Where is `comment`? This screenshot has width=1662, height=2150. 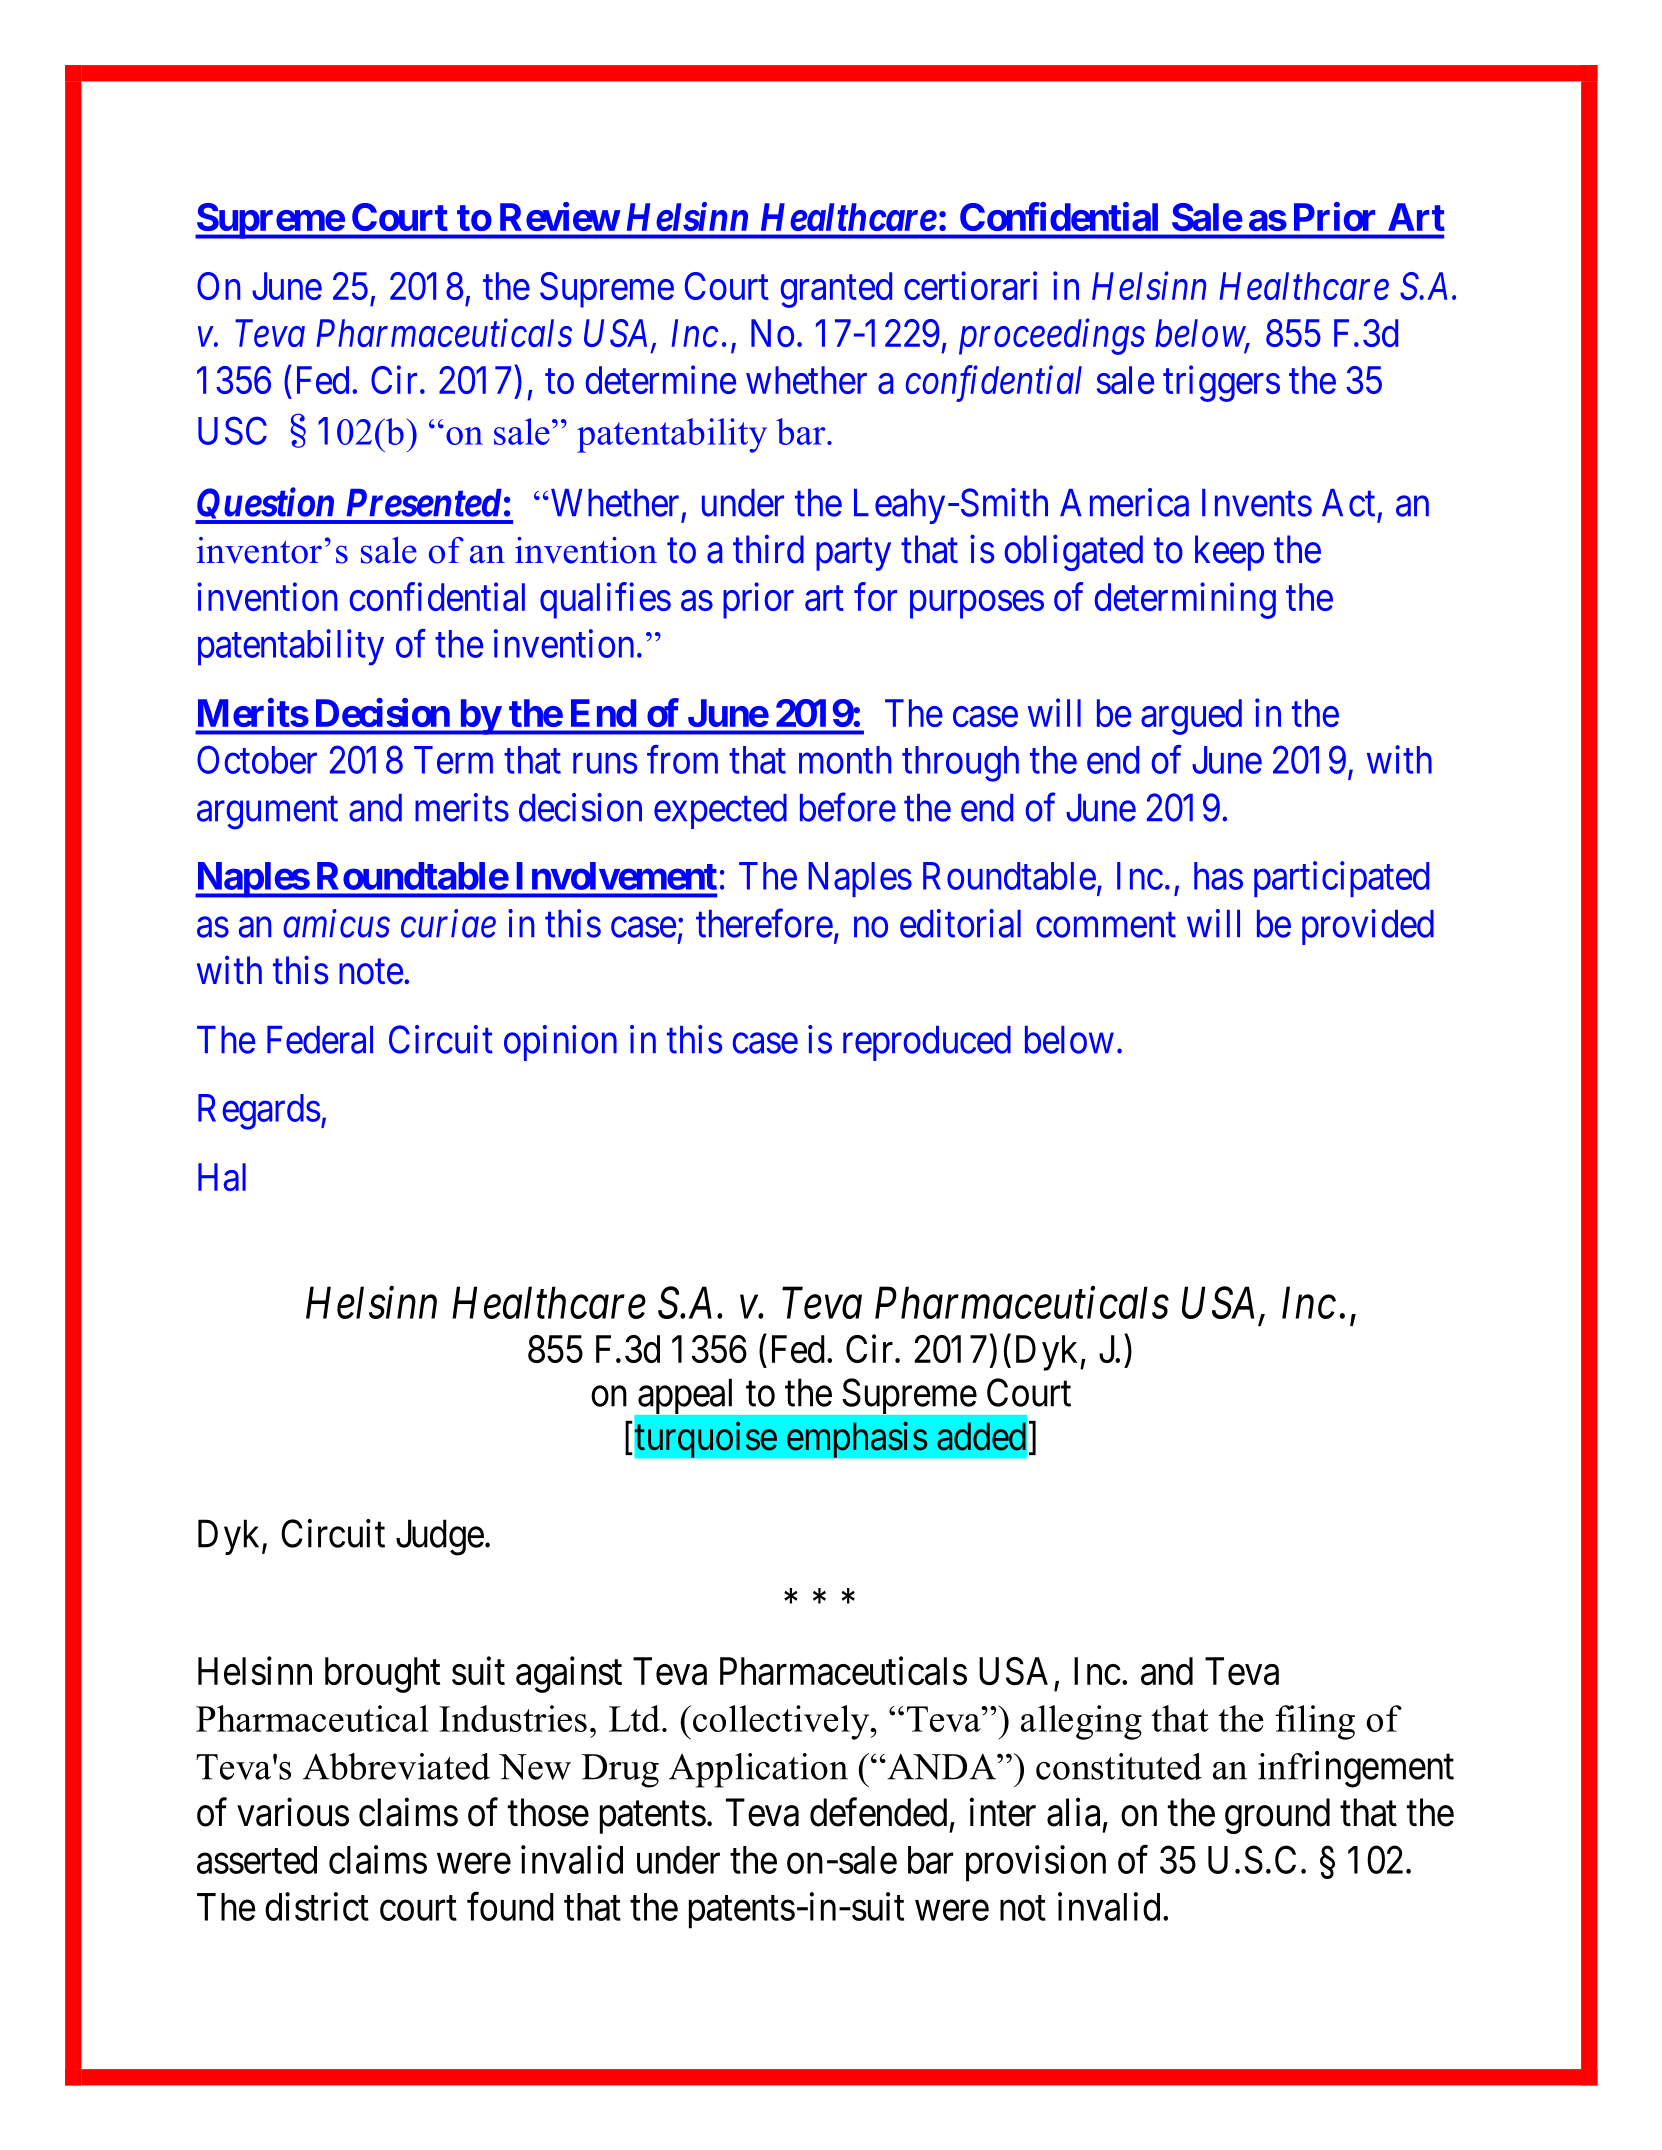
comment is located at coordinates (1106, 925).
